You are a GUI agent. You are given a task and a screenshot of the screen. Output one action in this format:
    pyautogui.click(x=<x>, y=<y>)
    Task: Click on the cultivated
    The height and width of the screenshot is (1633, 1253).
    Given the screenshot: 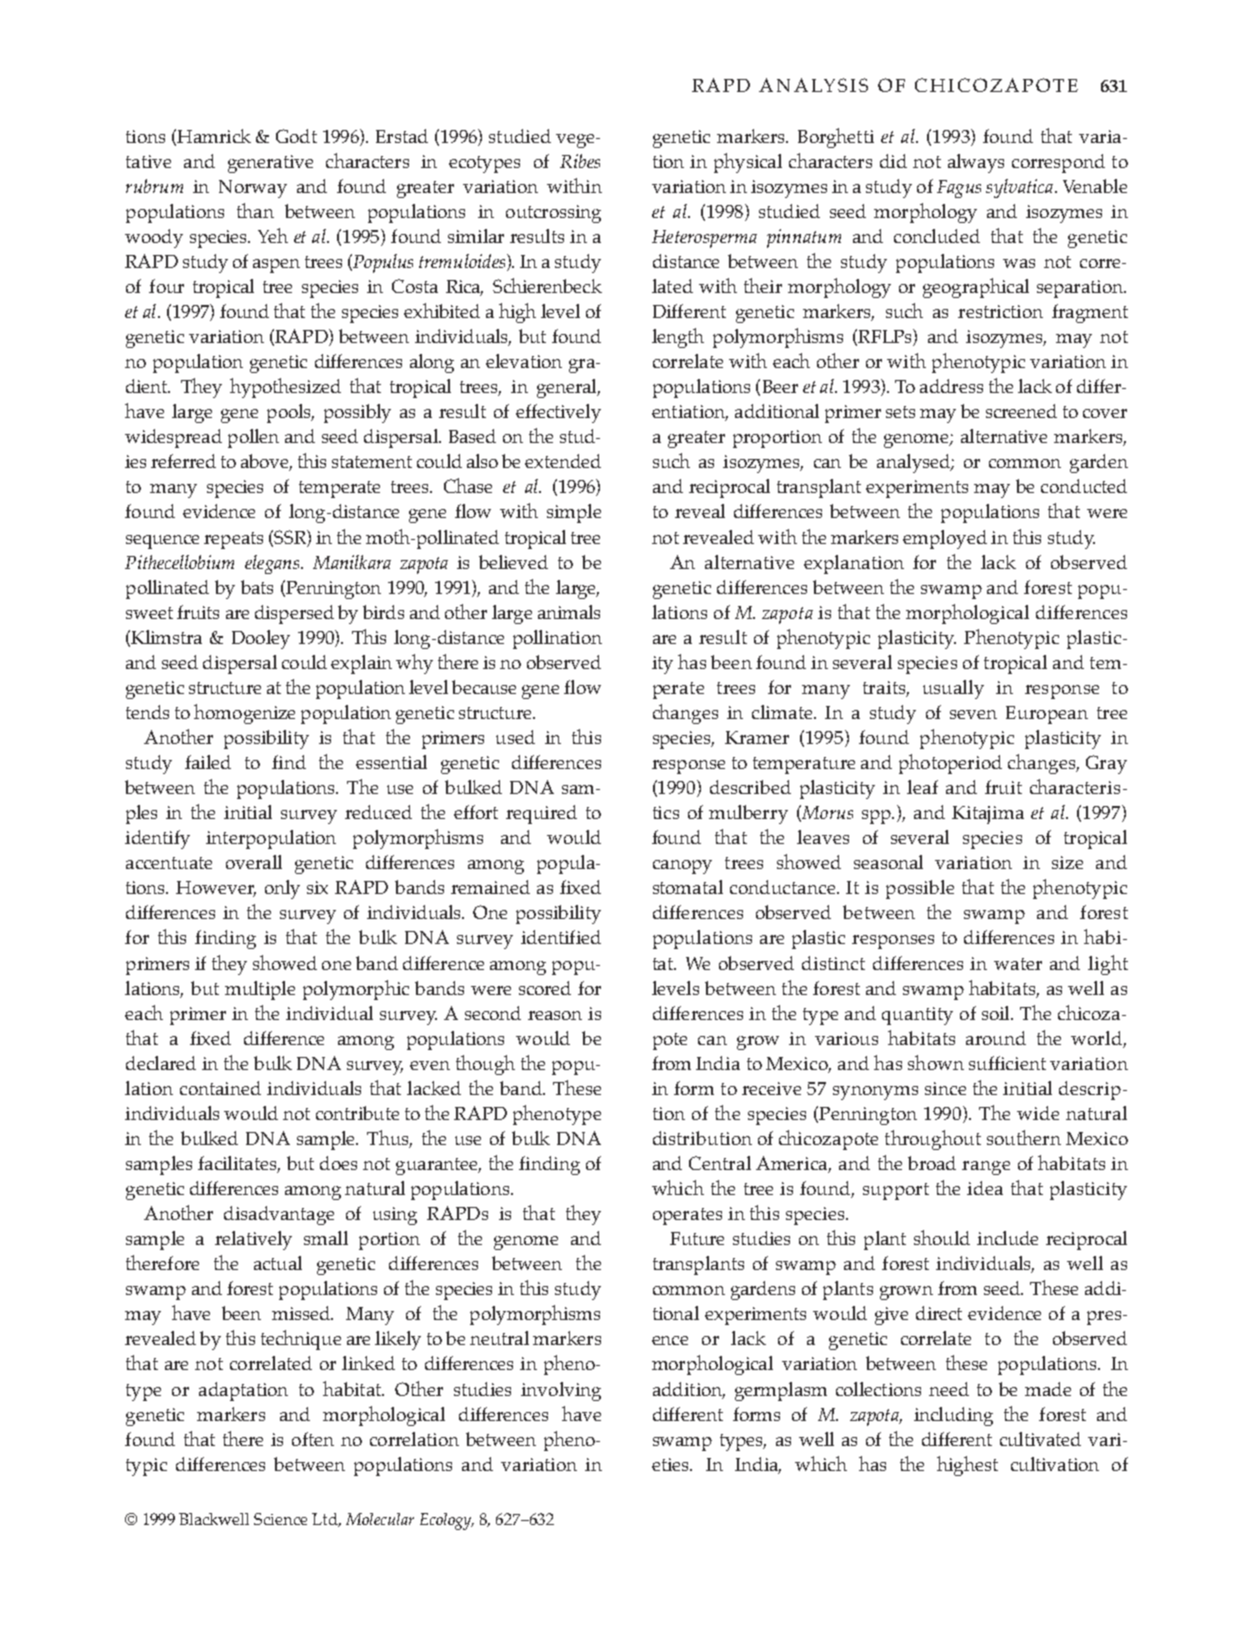 What is the action you would take?
    pyautogui.click(x=1040, y=1439)
